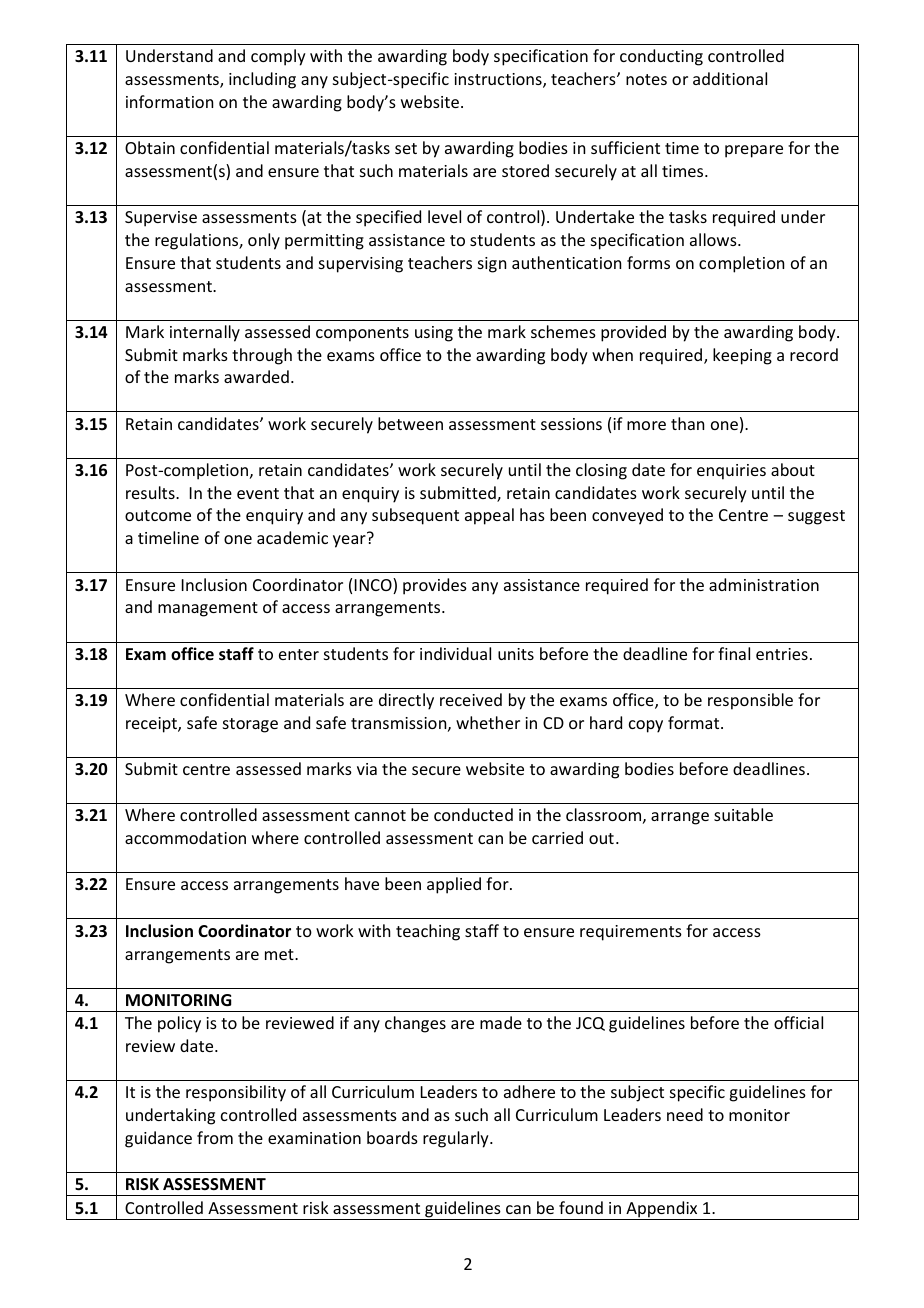 Image resolution: width=924 pixels, height=1308 pixels. Describe the element at coordinates (730, 78) in the document. I see `additional` at that location.
